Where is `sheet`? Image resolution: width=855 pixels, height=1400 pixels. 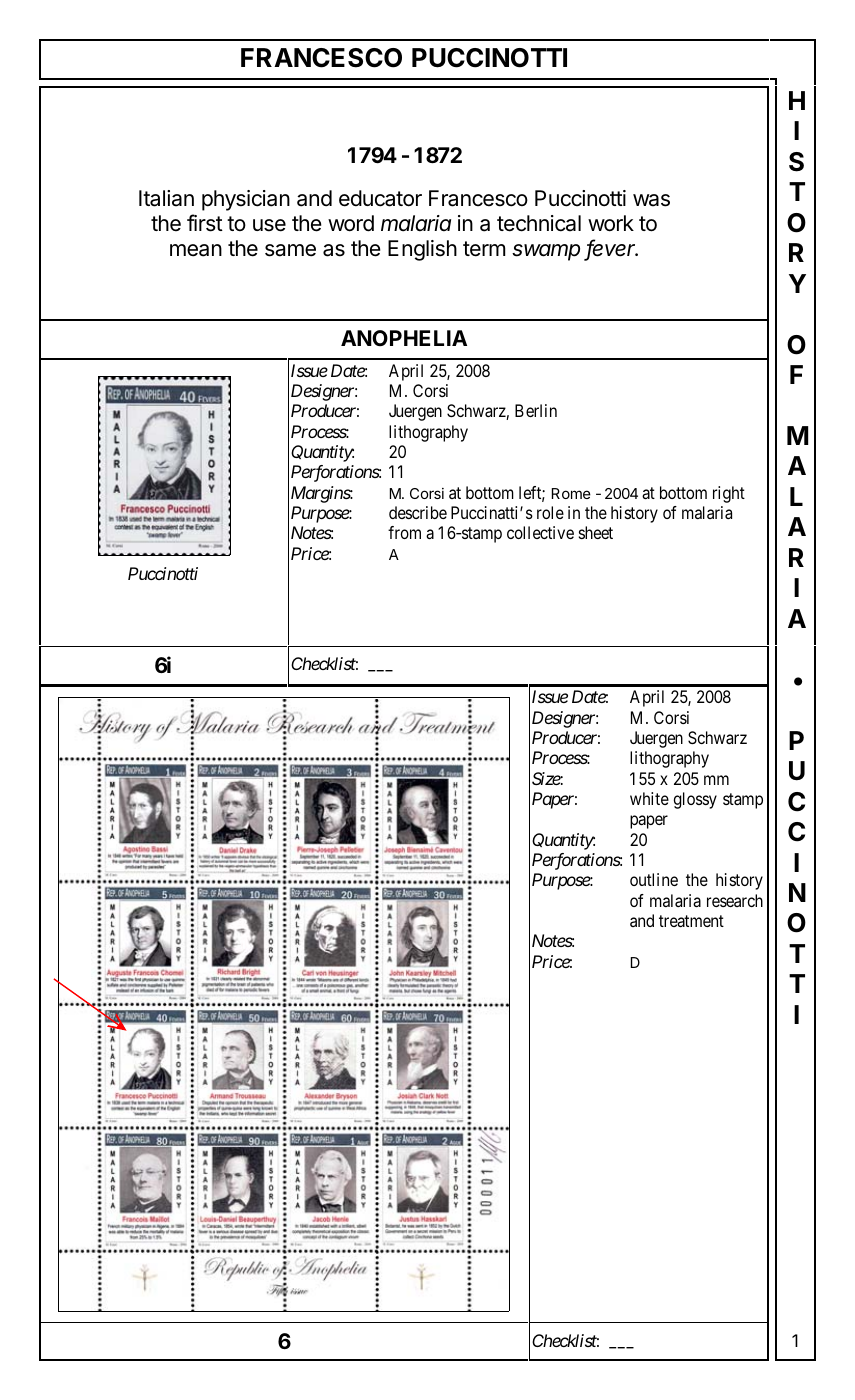 sheet is located at coordinates (596, 532).
